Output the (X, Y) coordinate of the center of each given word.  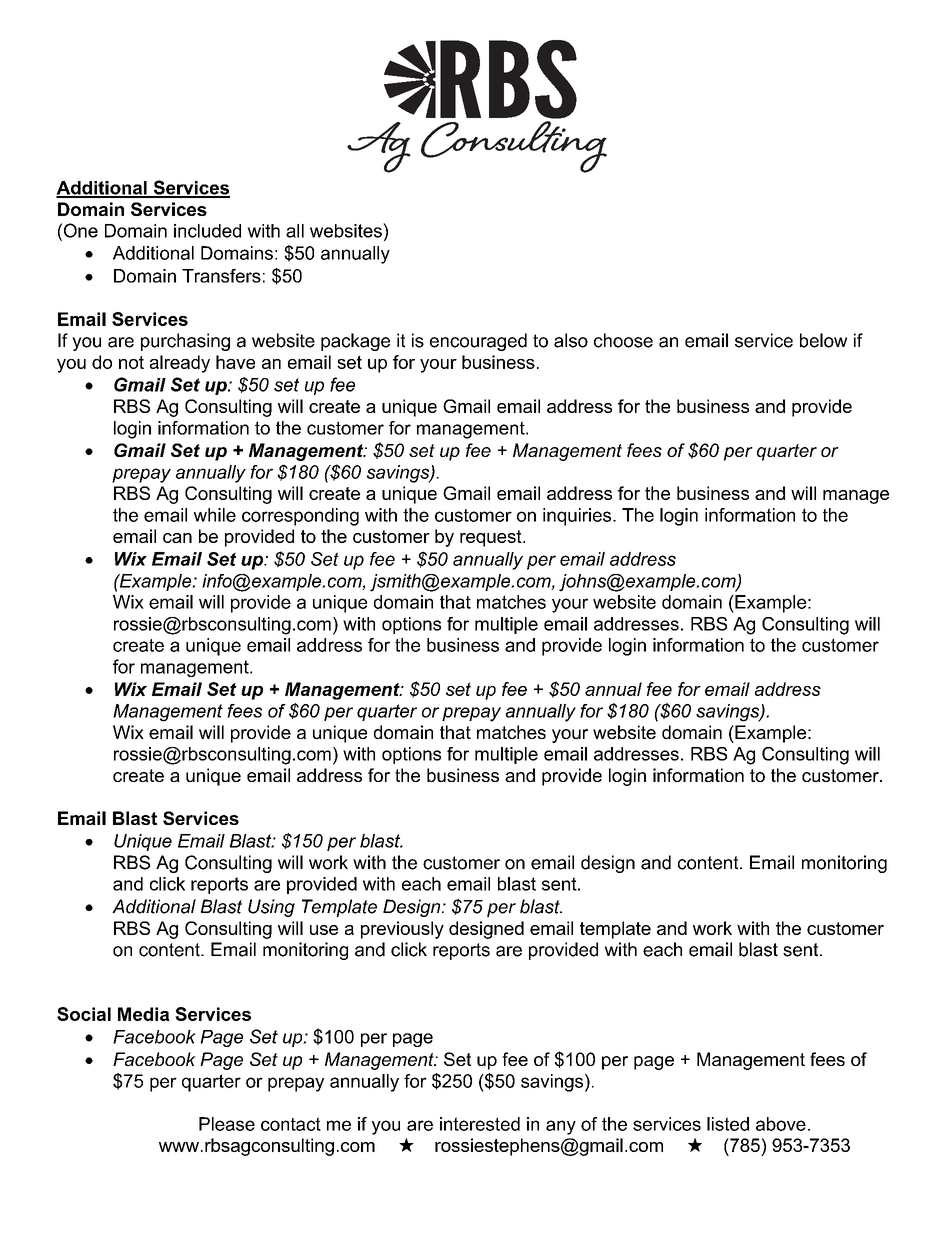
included (207, 231)
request (492, 538)
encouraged (478, 342)
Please (227, 1124)
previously (402, 930)
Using (271, 908)
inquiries (578, 517)
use (324, 930)
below (823, 340)
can (177, 538)
